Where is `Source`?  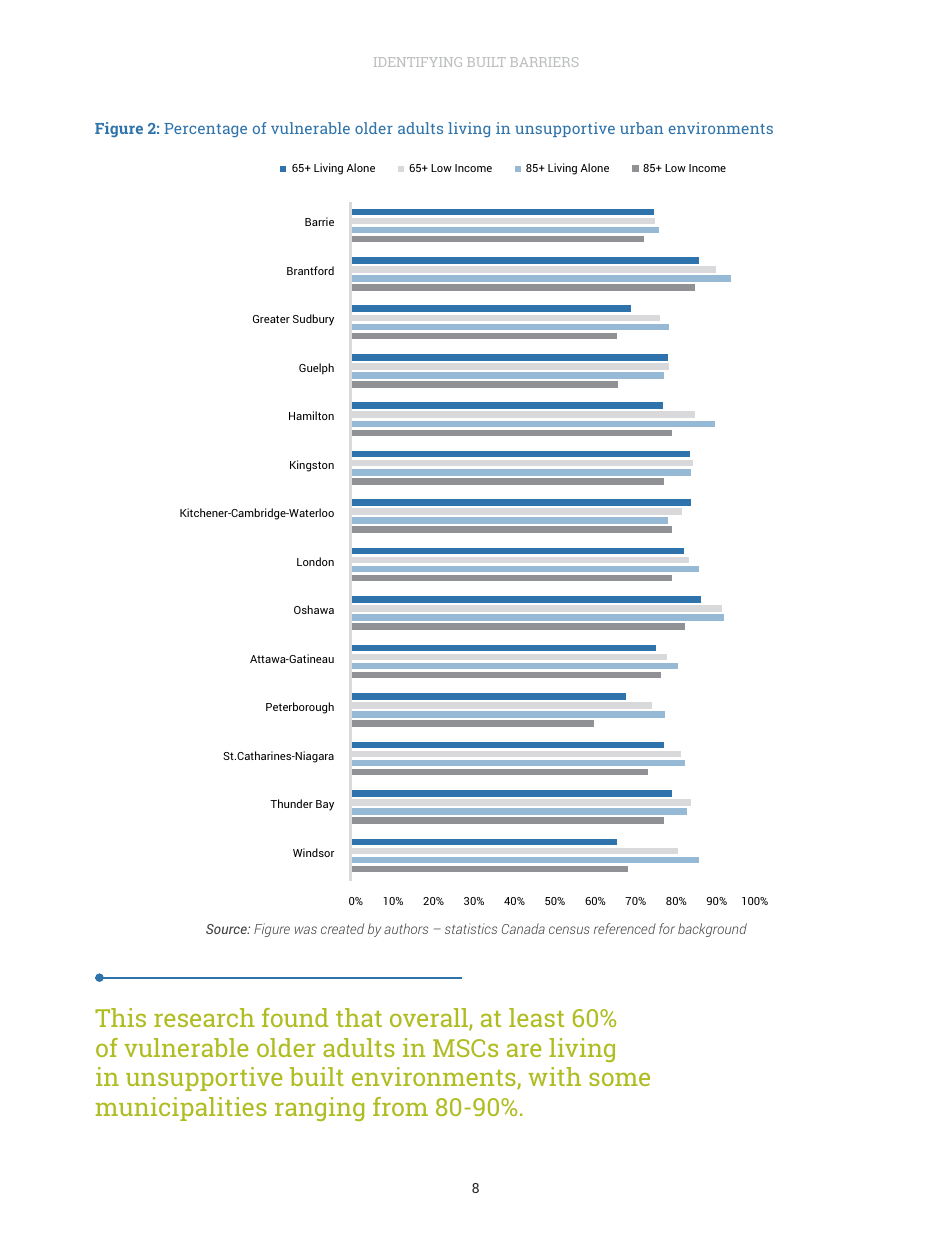 Source is located at coordinates (227, 929).
